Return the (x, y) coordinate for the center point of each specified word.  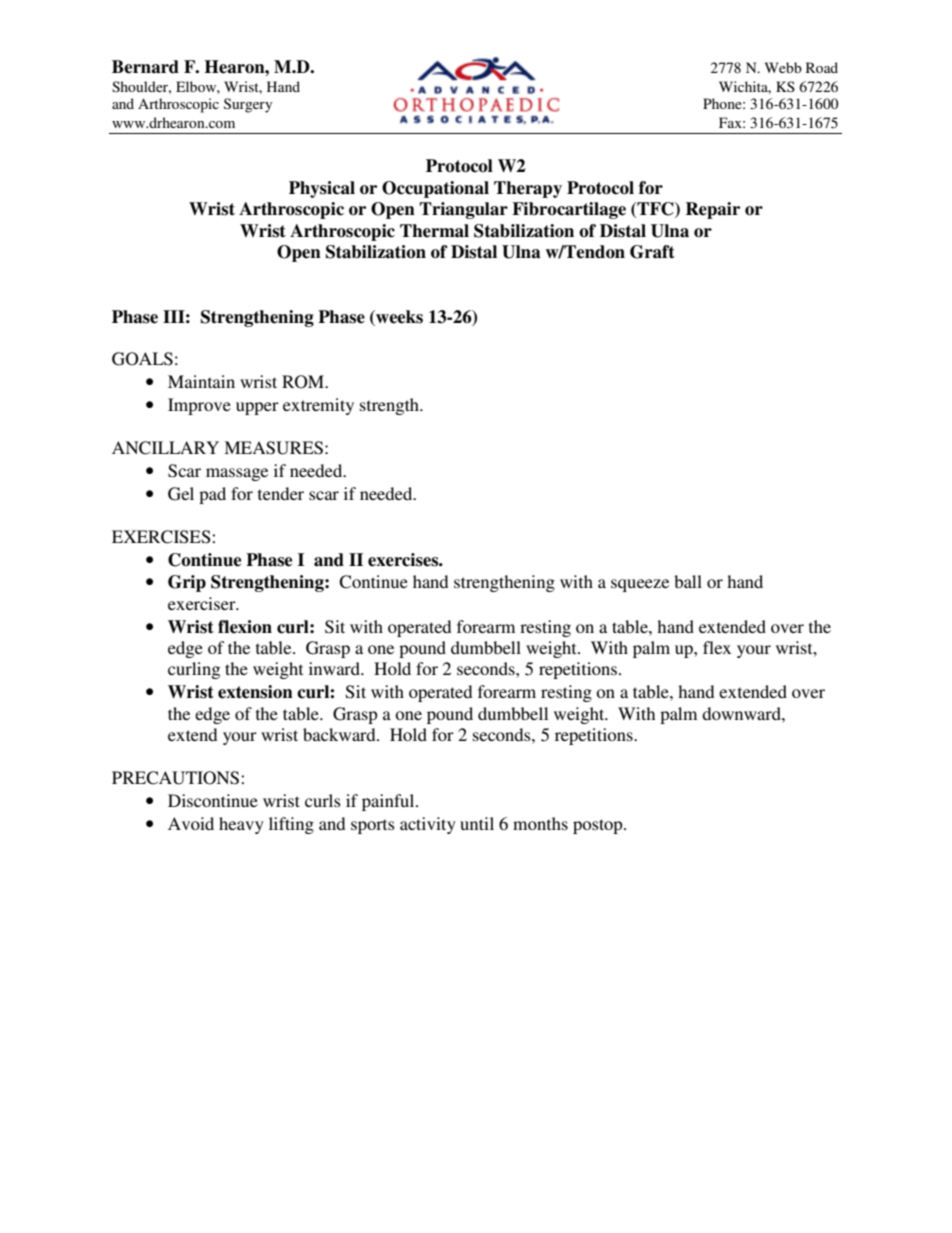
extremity (318, 406)
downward (742, 713)
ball (688, 581)
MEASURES (273, 448)
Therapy (528, 189)
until (477, 823)
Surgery (248, 105)
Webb (783, 67)
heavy (241, 825)
